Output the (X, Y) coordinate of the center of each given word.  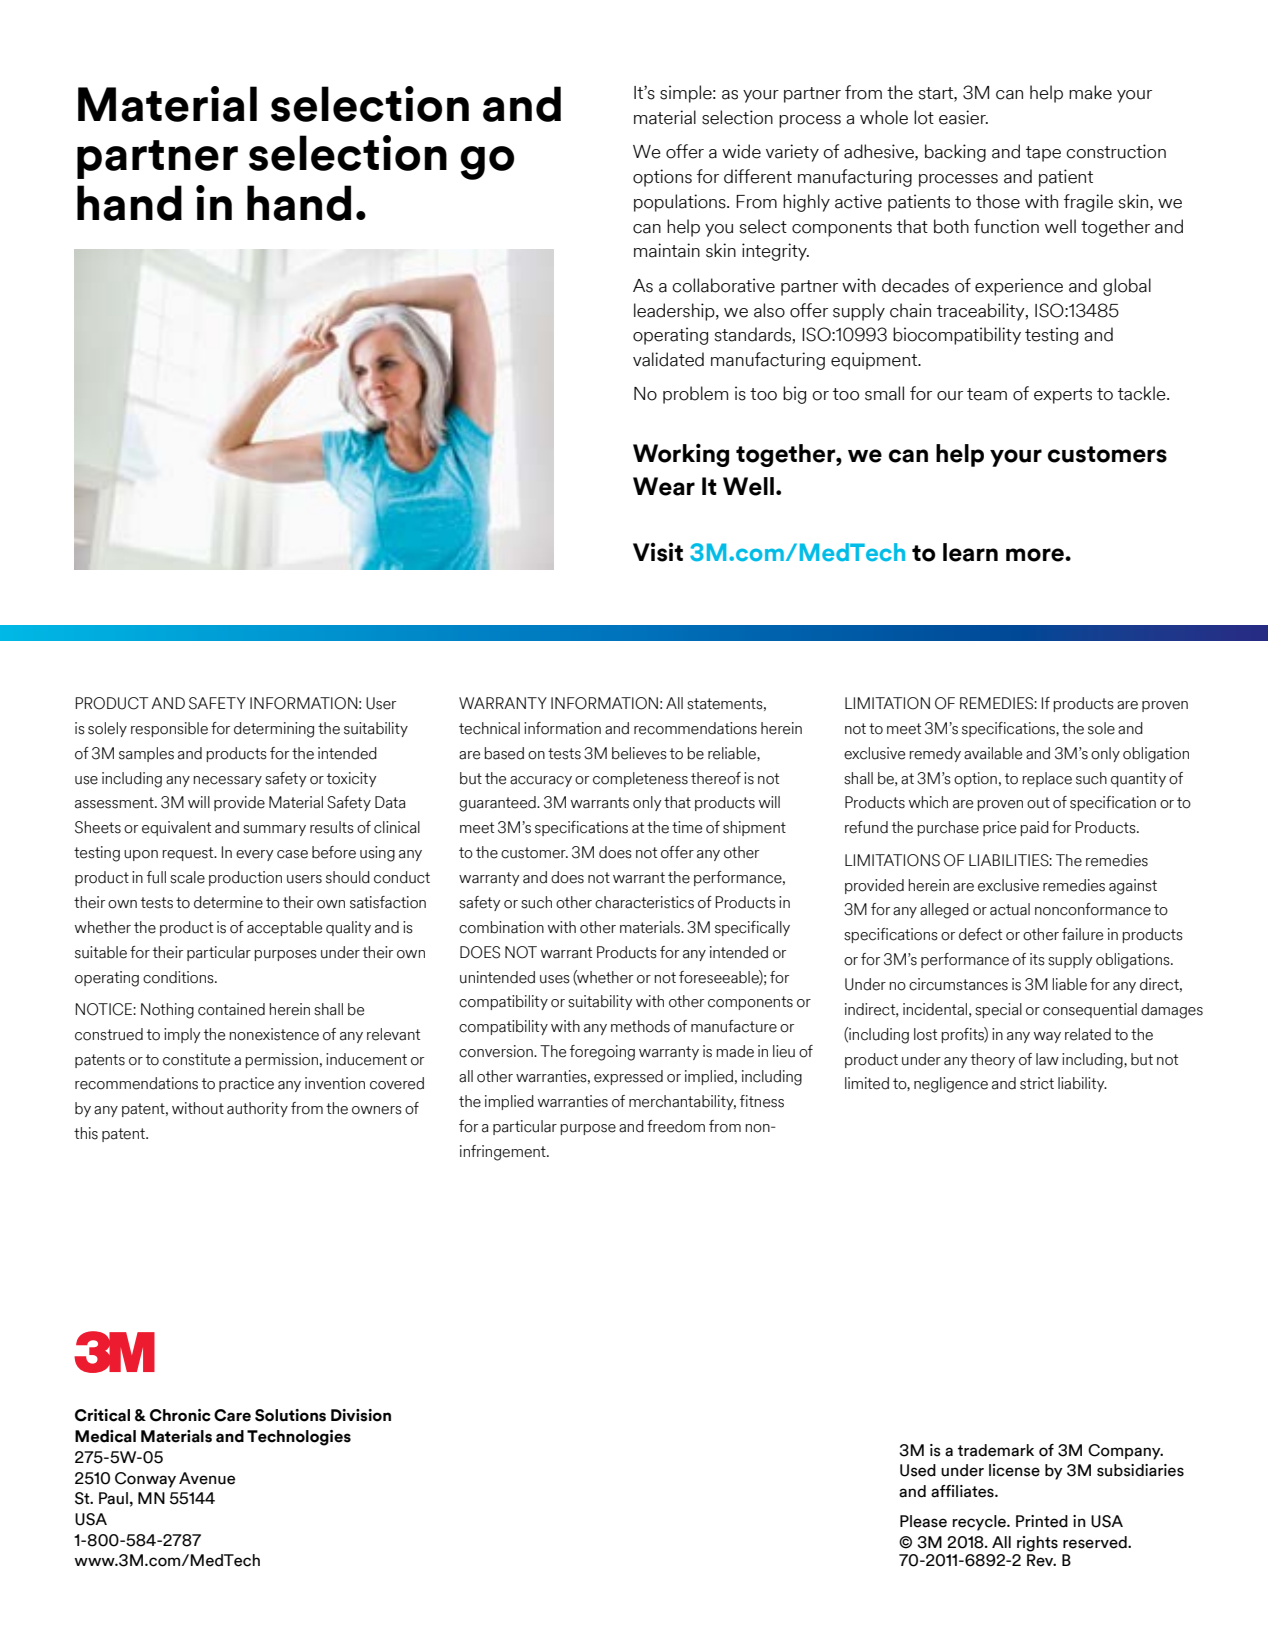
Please (923, 1521)
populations (681, 203)
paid (1034, 828)
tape (1043, 154)
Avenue (207, 1478)
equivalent (176, 828)
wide (741, 151)
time (687, 827)
